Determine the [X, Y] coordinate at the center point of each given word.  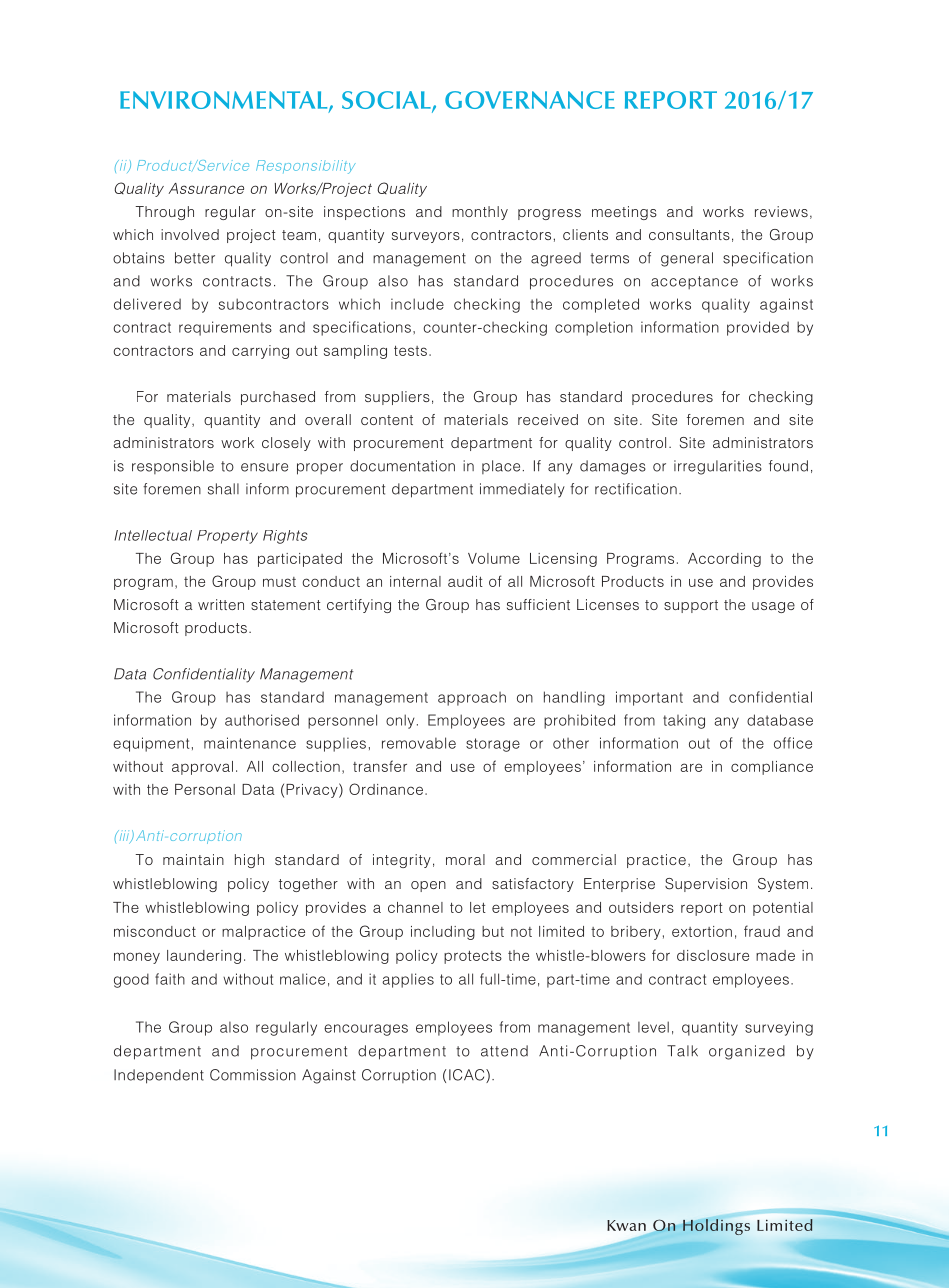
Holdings [716, 1227]
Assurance [206, 188]
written [221, 604]
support [691, 606]
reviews [781, 211]
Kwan [626, 1225]
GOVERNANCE [530, 100]
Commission [253, 1075]
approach [472, 699]
